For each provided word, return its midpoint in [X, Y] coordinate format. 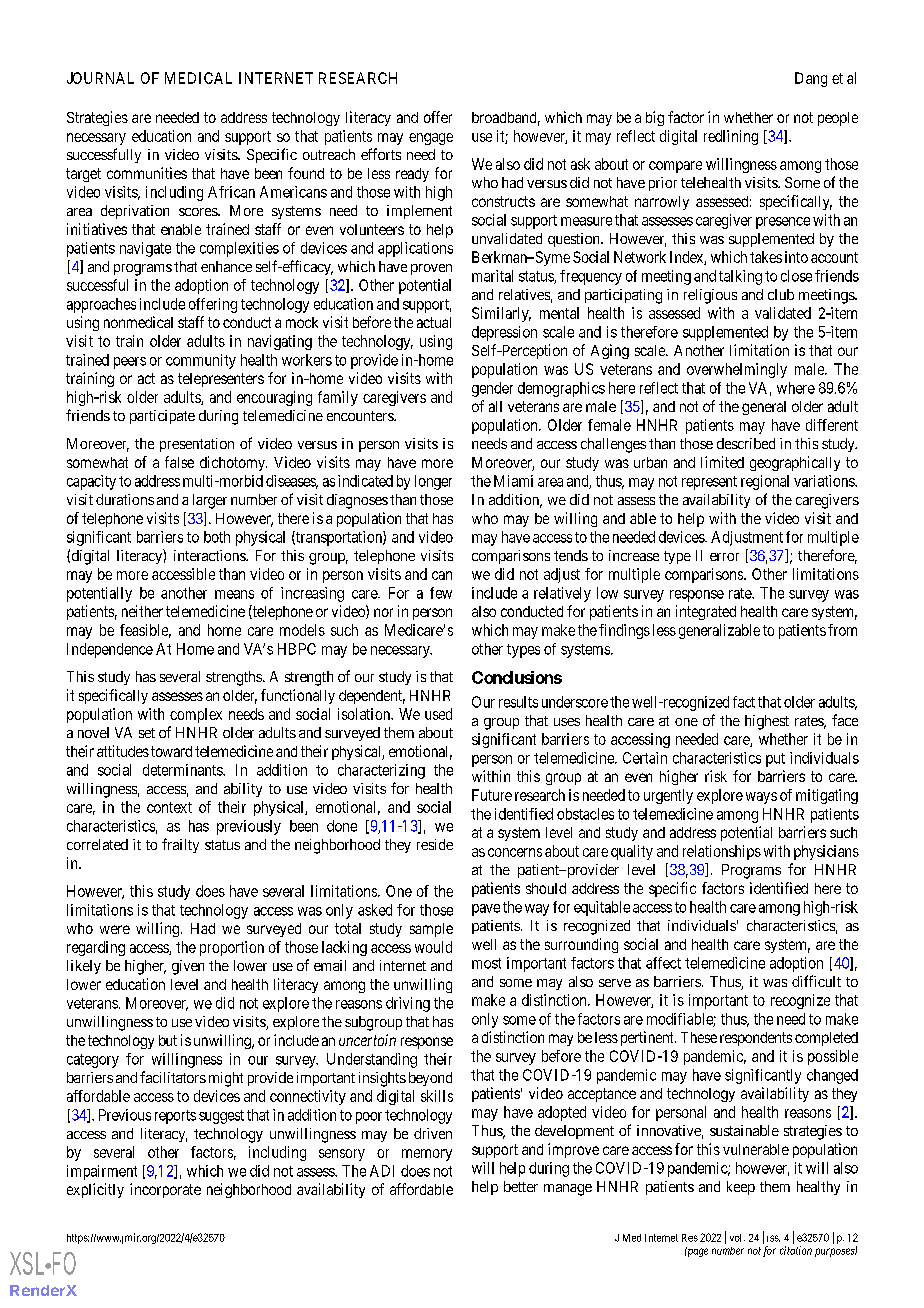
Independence [110, 650]
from [842, 630]
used [438, 714]
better [521, 1186]
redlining [731, 137]
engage [431, 139]
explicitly [95, 1190]
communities [147, 173]
